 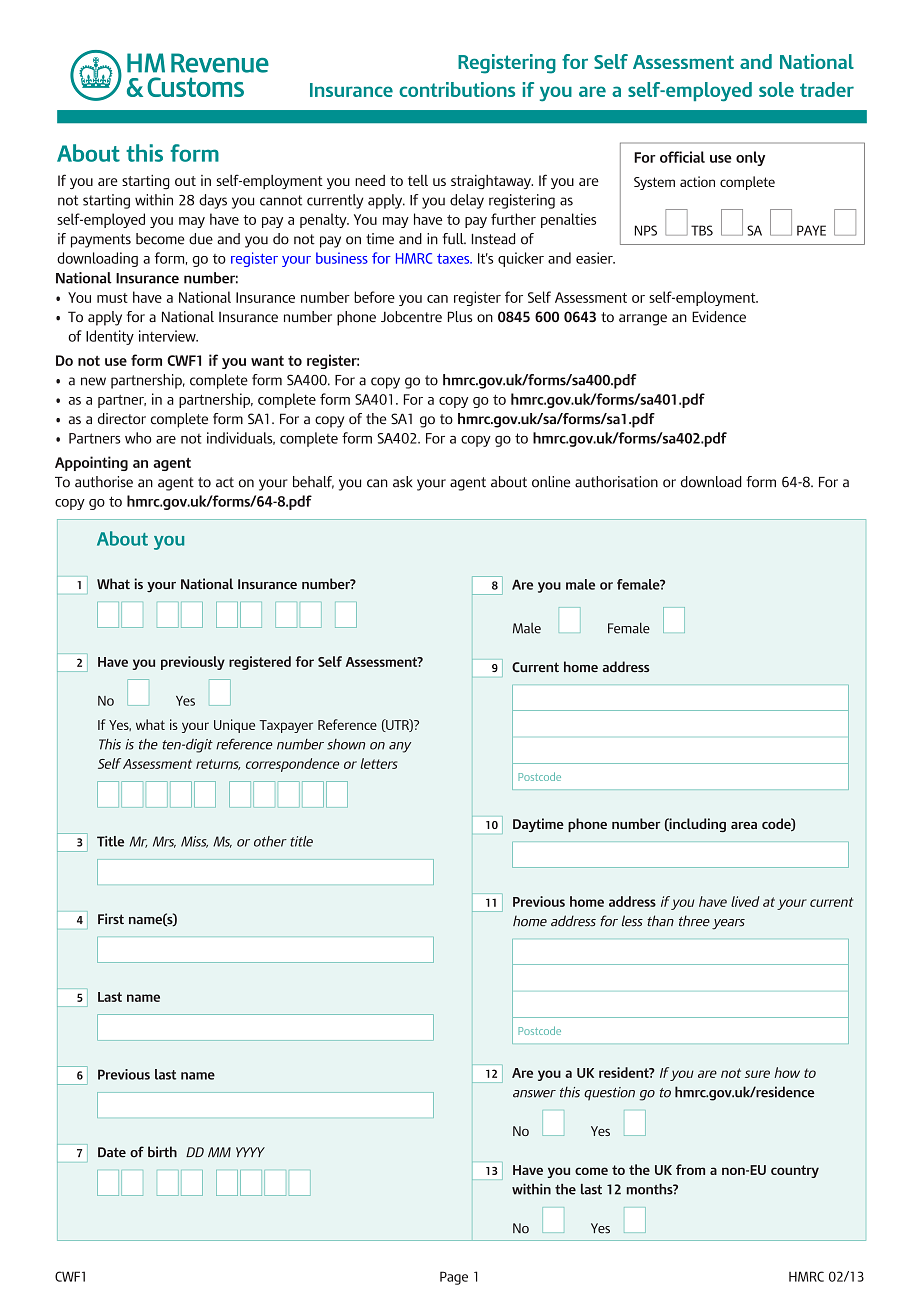 I want to click on only, so click(x=750, y=158).
